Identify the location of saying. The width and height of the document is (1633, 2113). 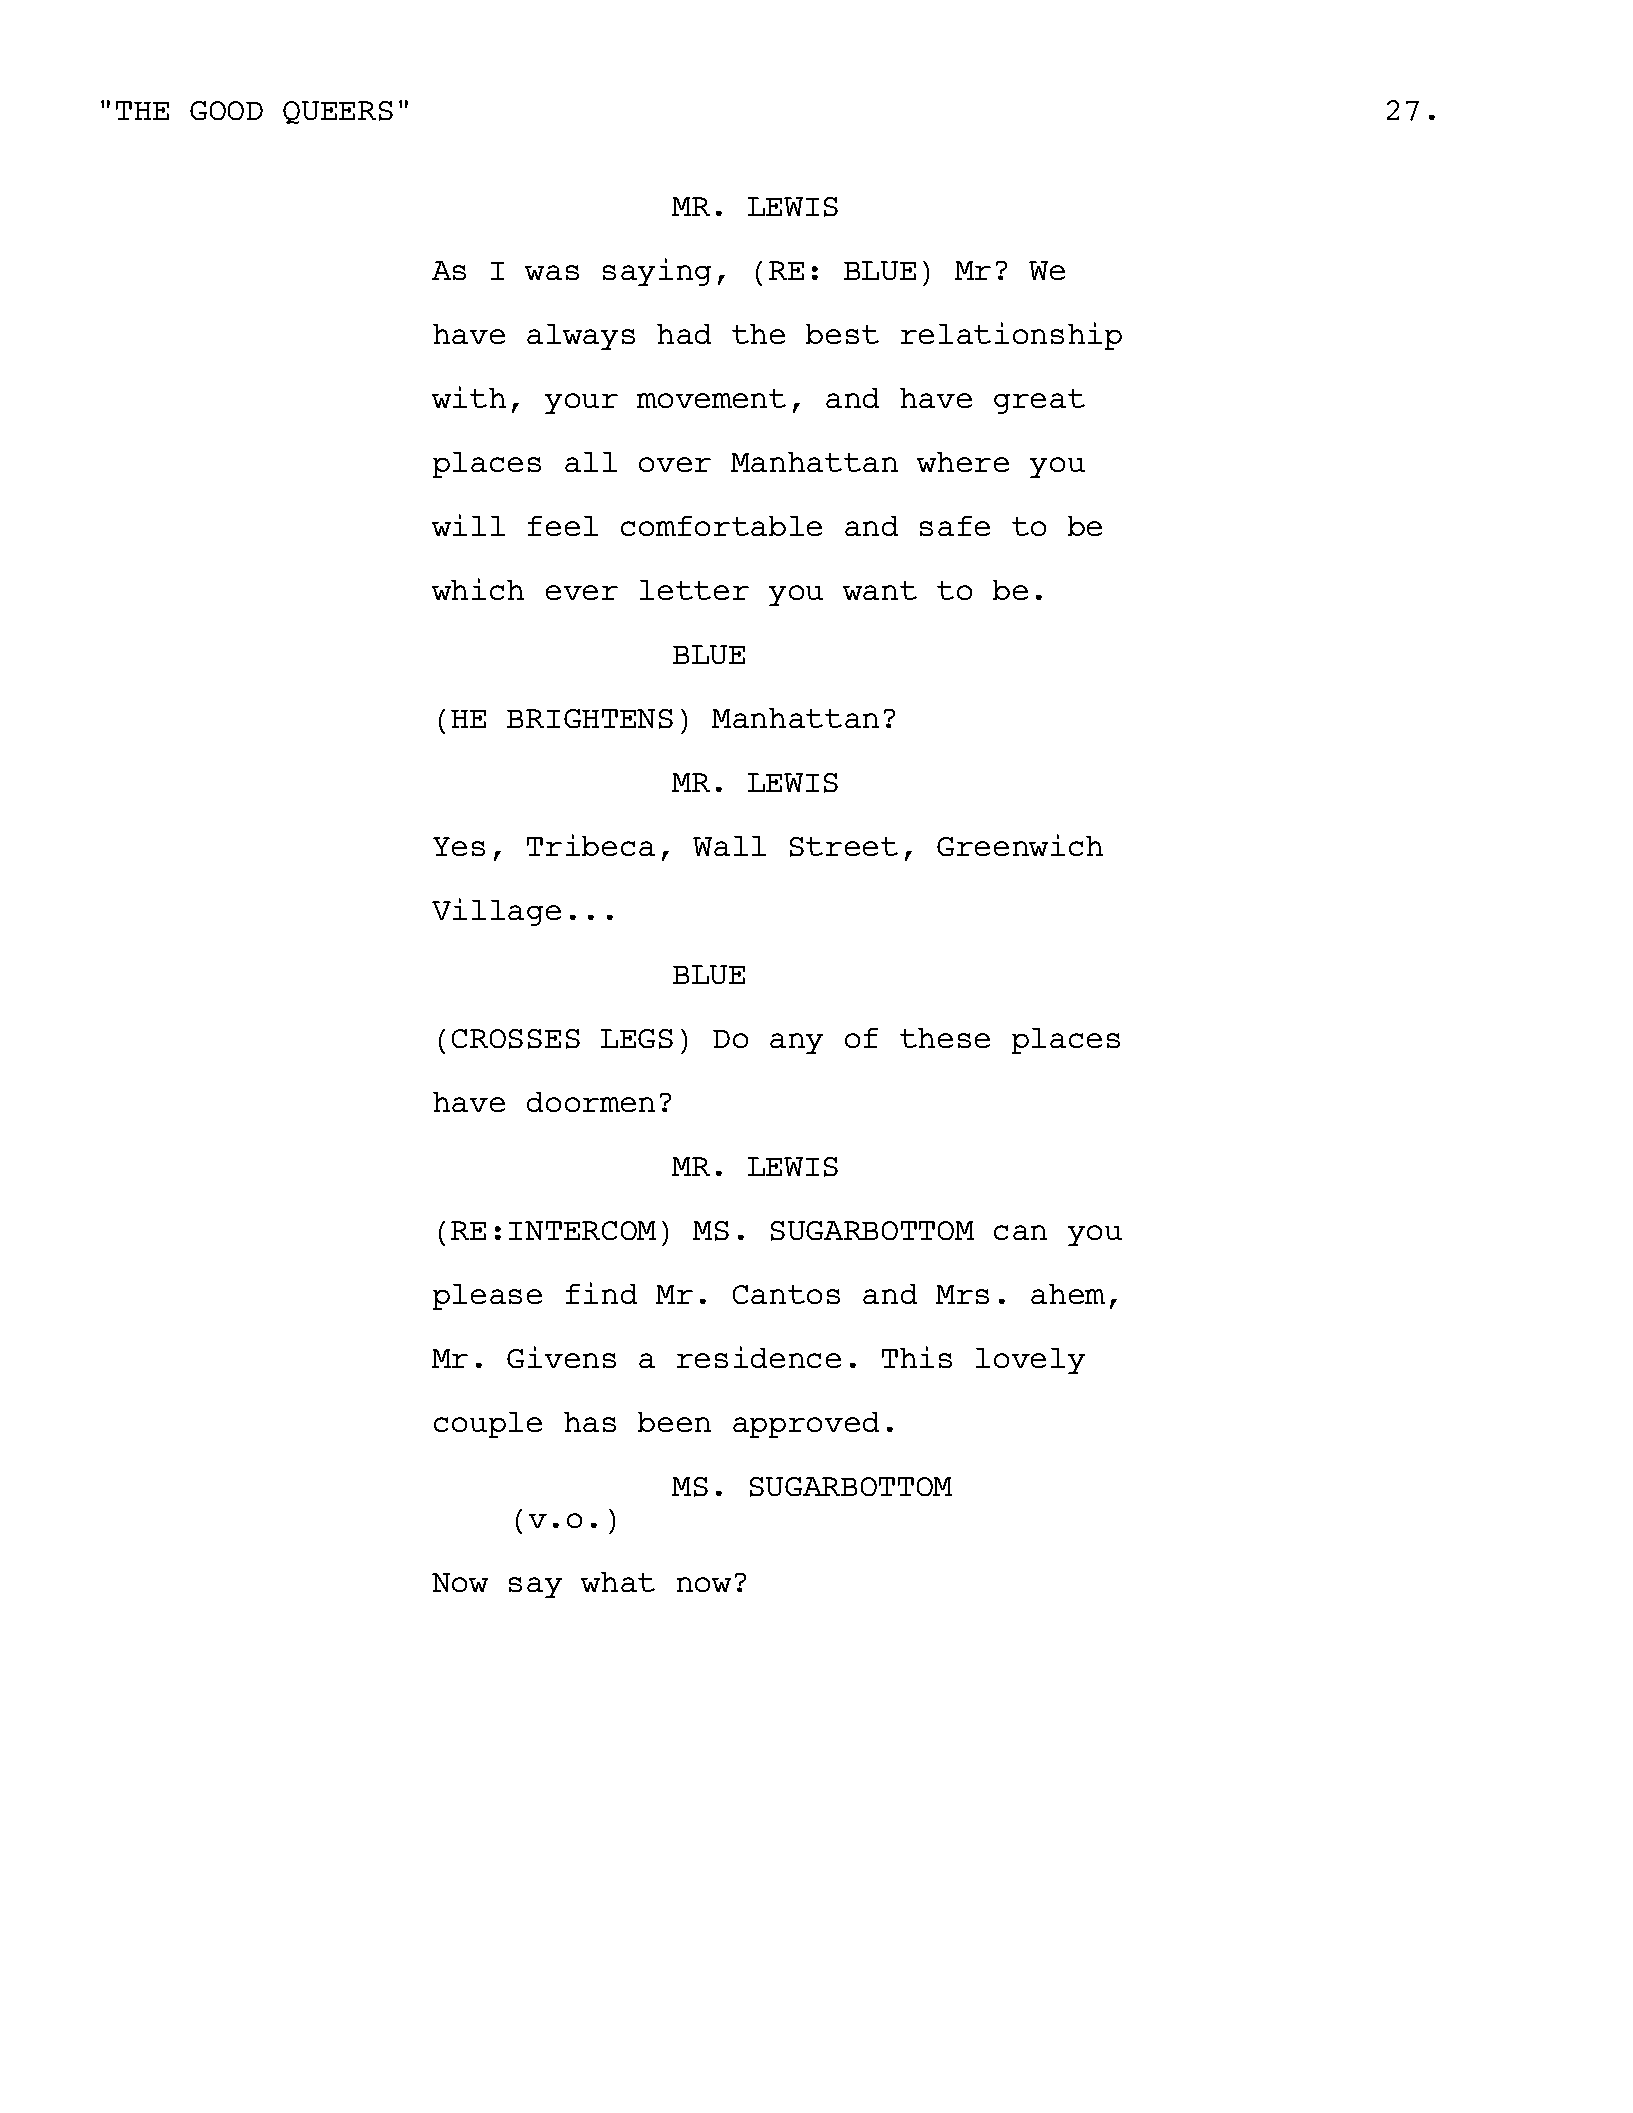
(657, 272).
